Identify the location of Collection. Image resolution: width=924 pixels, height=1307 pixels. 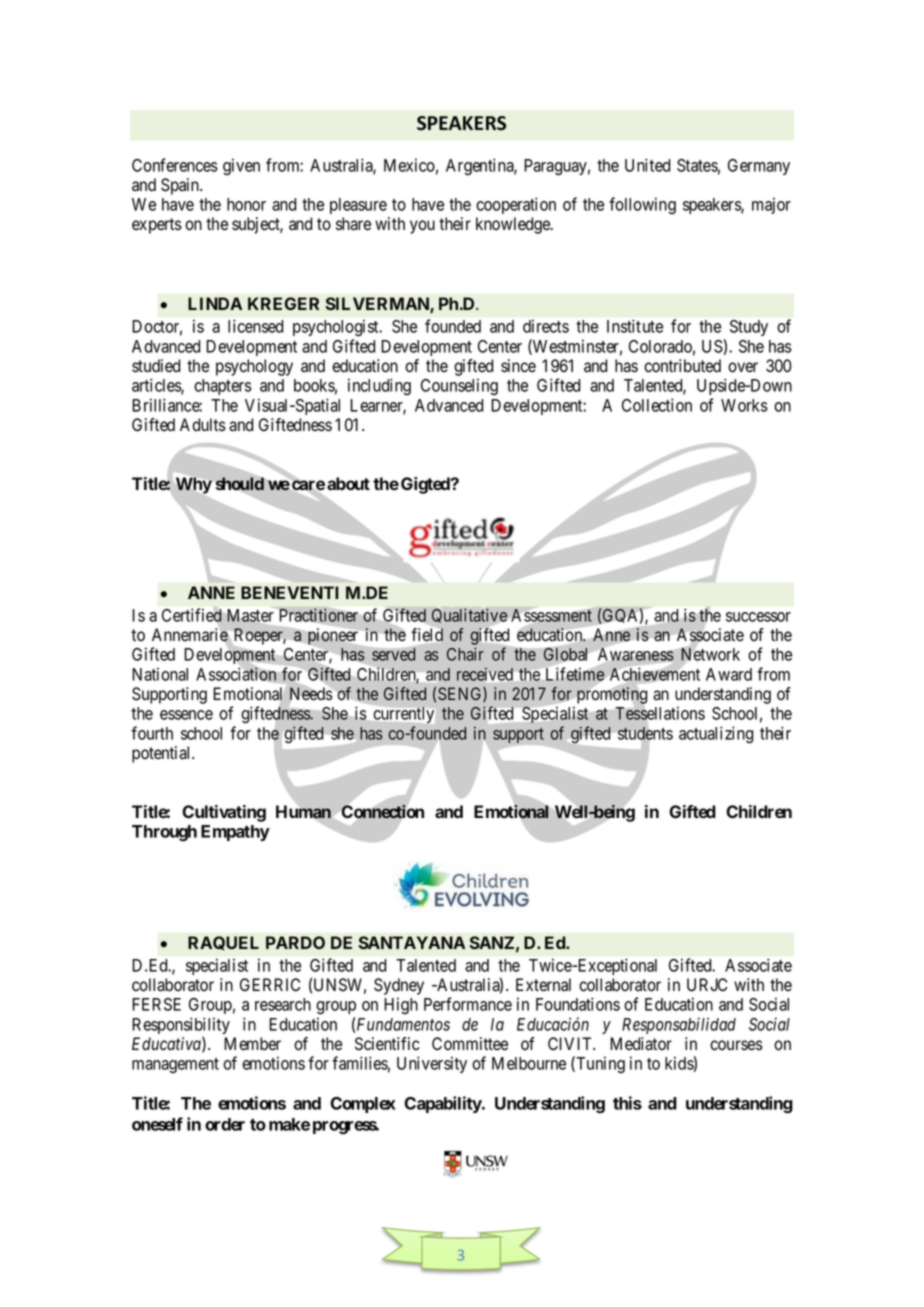
(657, 405).
